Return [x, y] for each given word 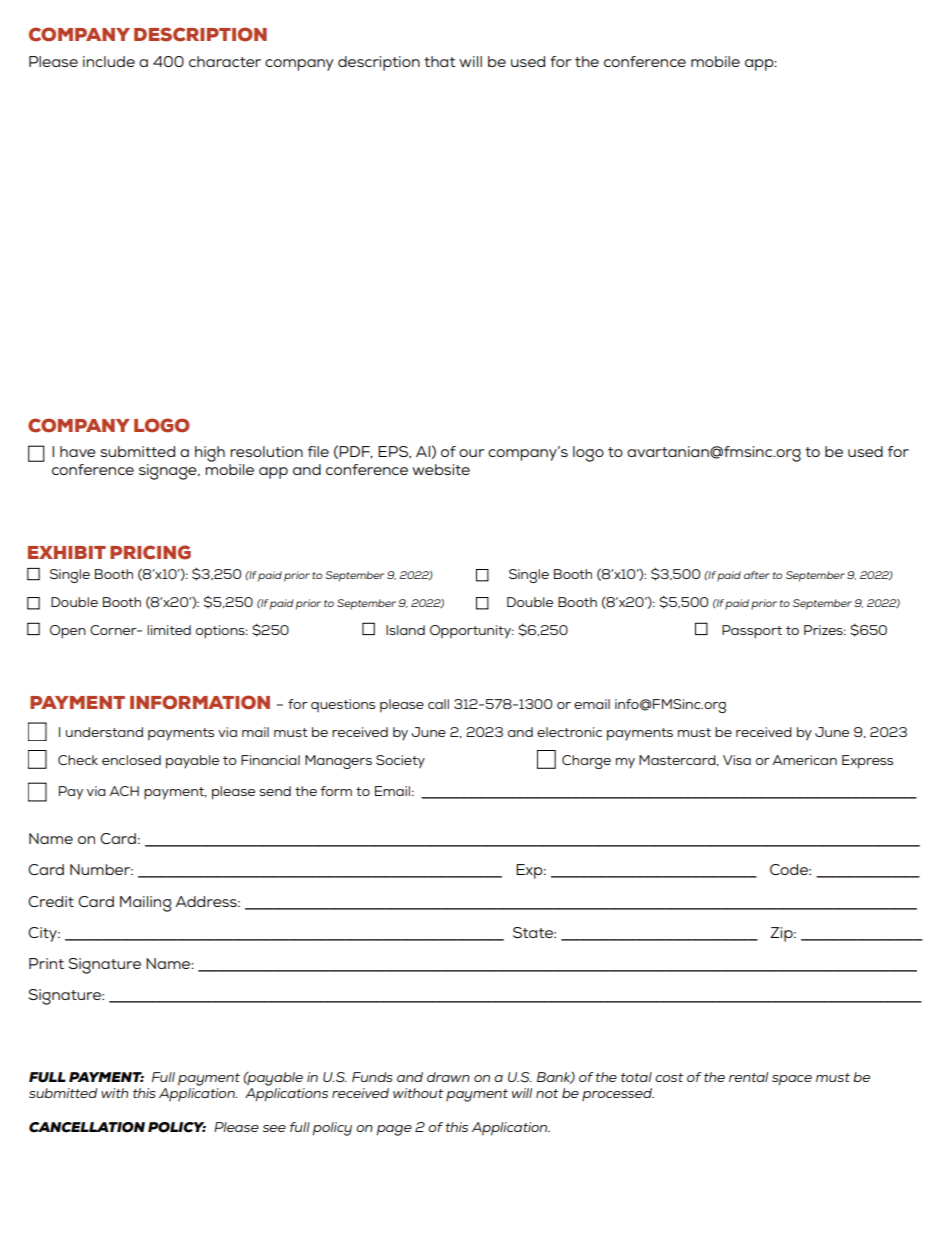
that [439, 61]
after [757, 575]
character [225, 61]
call [438, 704]
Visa [737, 760]
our [472, 453]
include [109, 61]
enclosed [131, 760]
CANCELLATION [87, 1127]
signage [169, 472]
